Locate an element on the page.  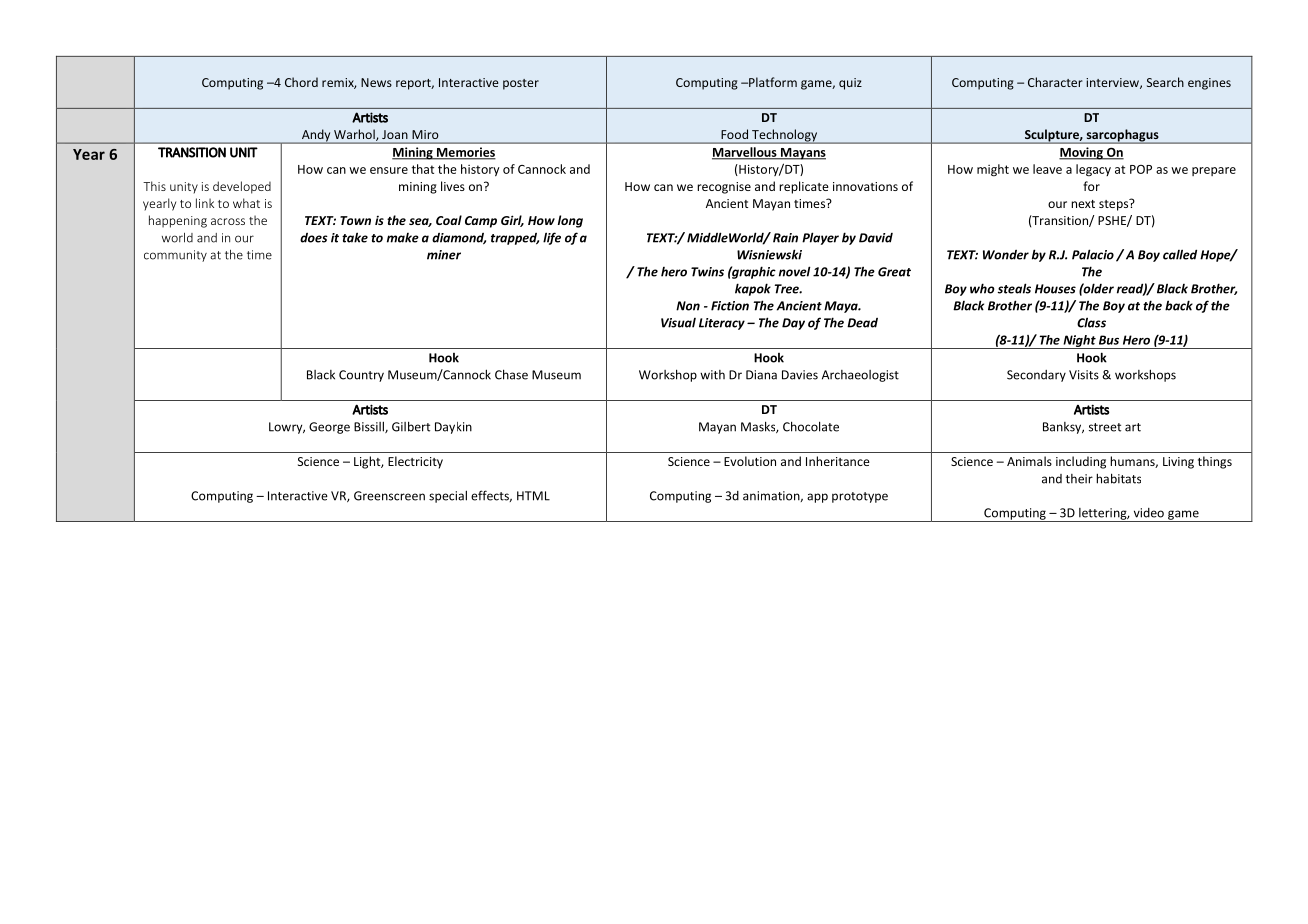
recognise is located at coordinates (724, 188).
